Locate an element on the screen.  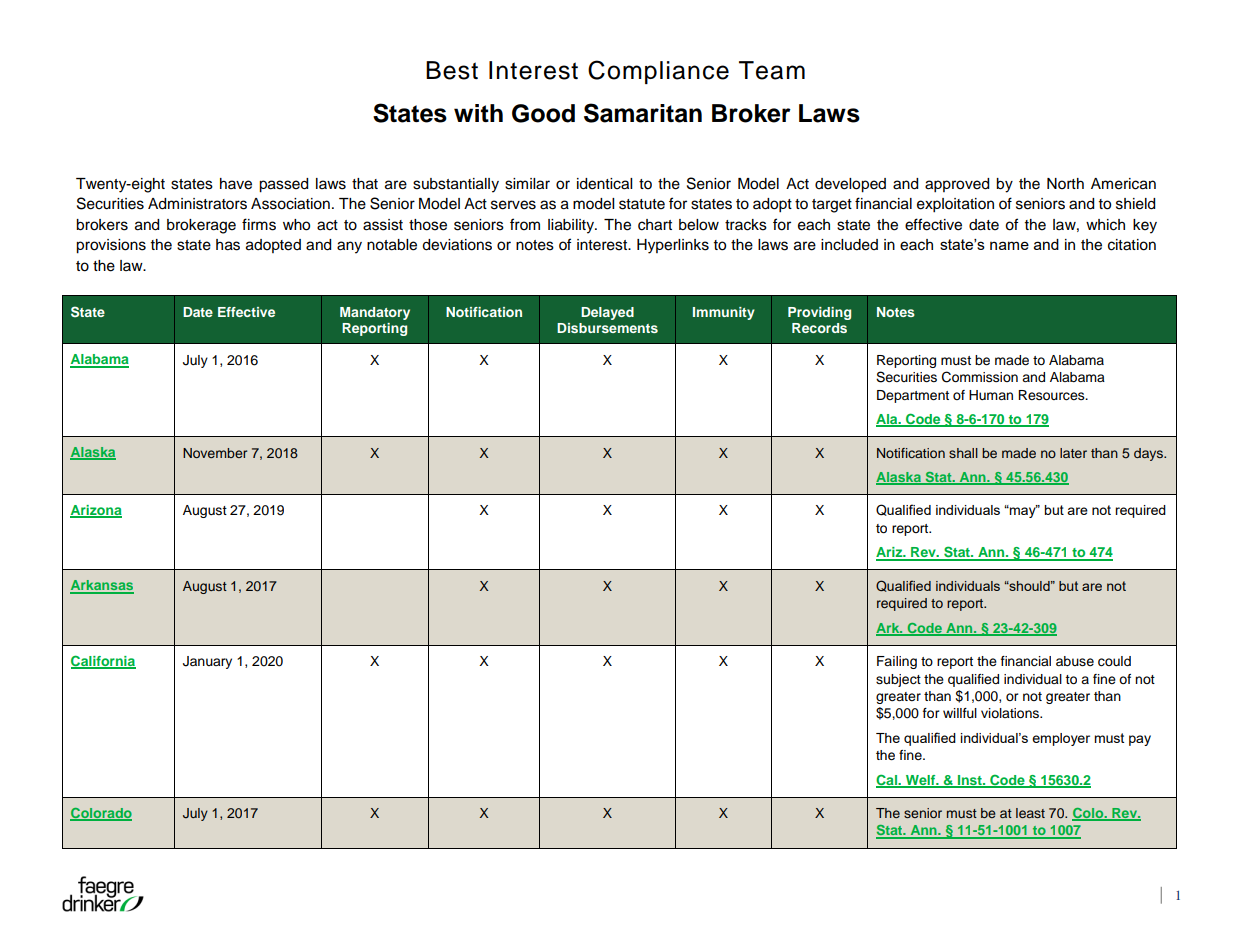
Hyperlinks is located at coordinates (673, 246).
